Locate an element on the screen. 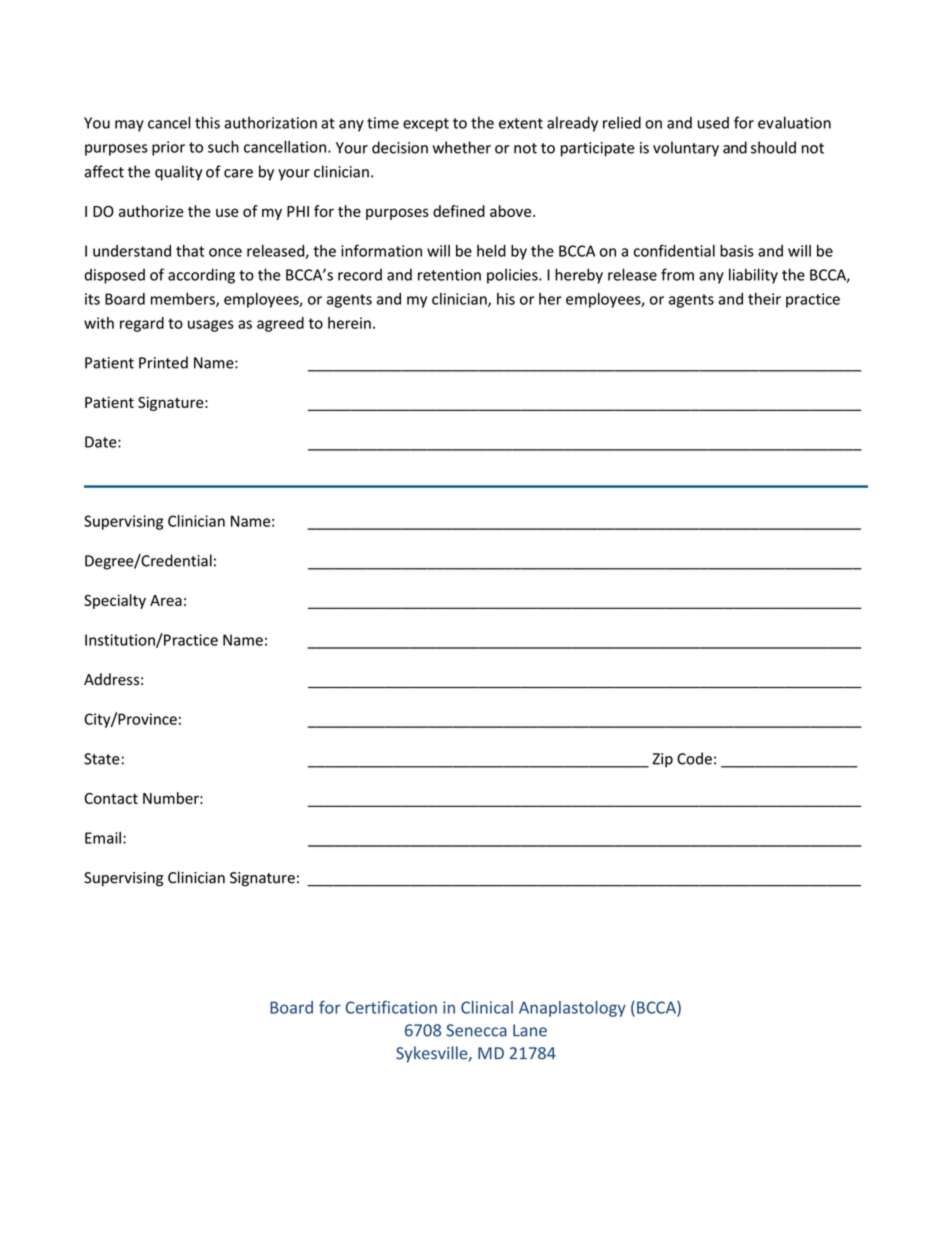  Printed is located at coordinates (163, 362).
